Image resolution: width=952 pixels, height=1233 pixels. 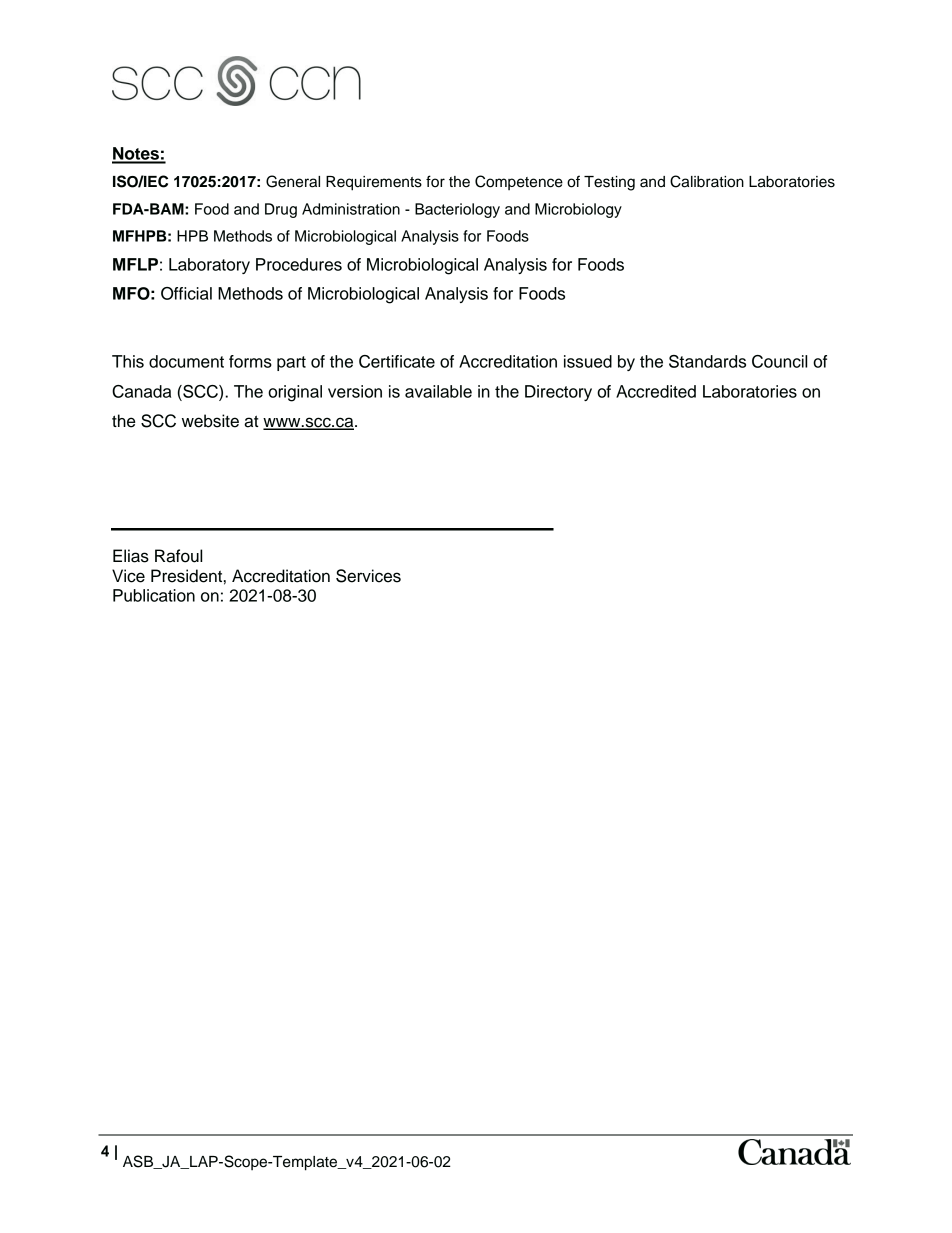 What do you see at coordinates (707, 361) in the screenshot?
I see `Standards` at bounding box center [707, 361].
